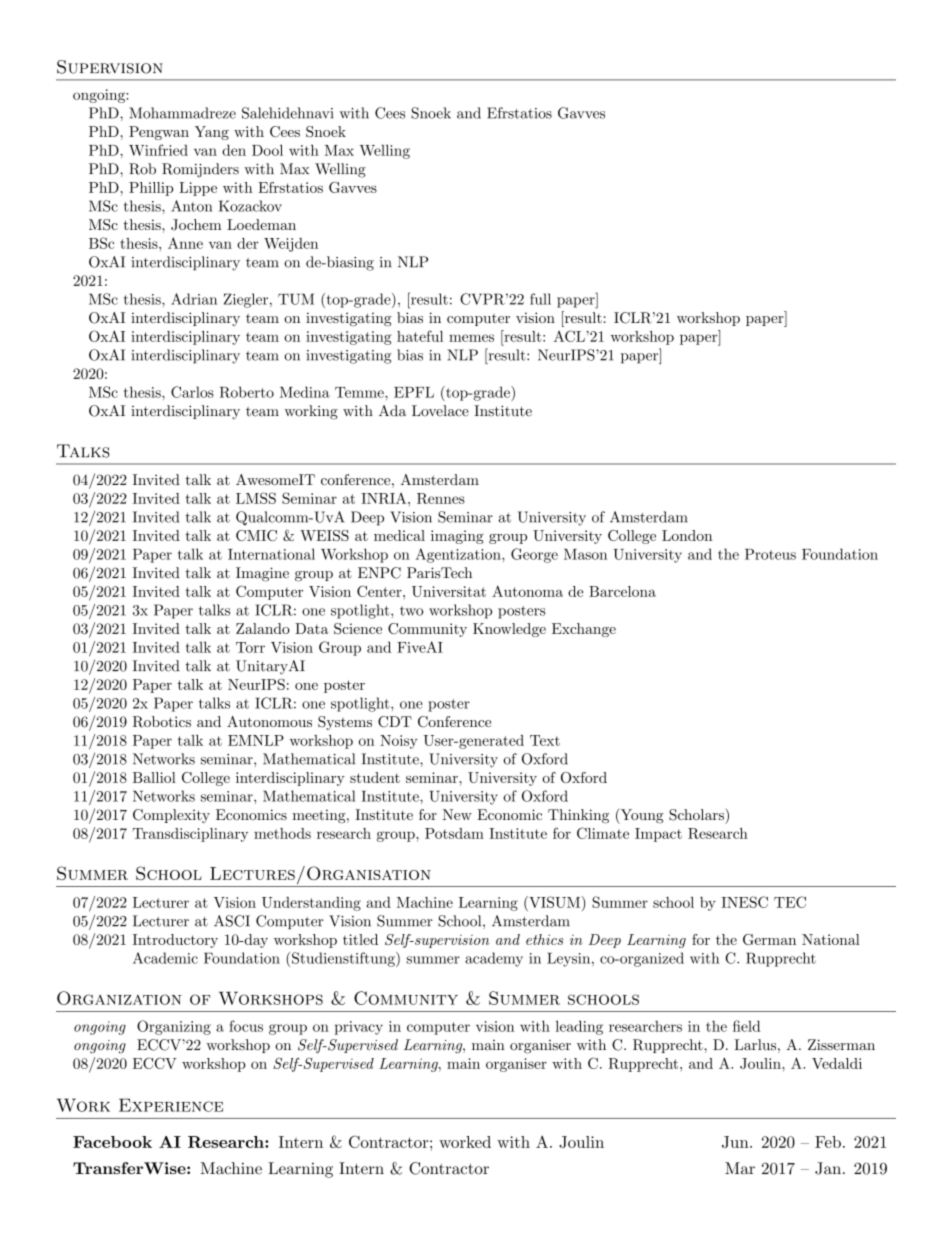  What do you see at coordinates (770, 554) in the image?
I see `Proteus` at bounding box center [770, 554].
